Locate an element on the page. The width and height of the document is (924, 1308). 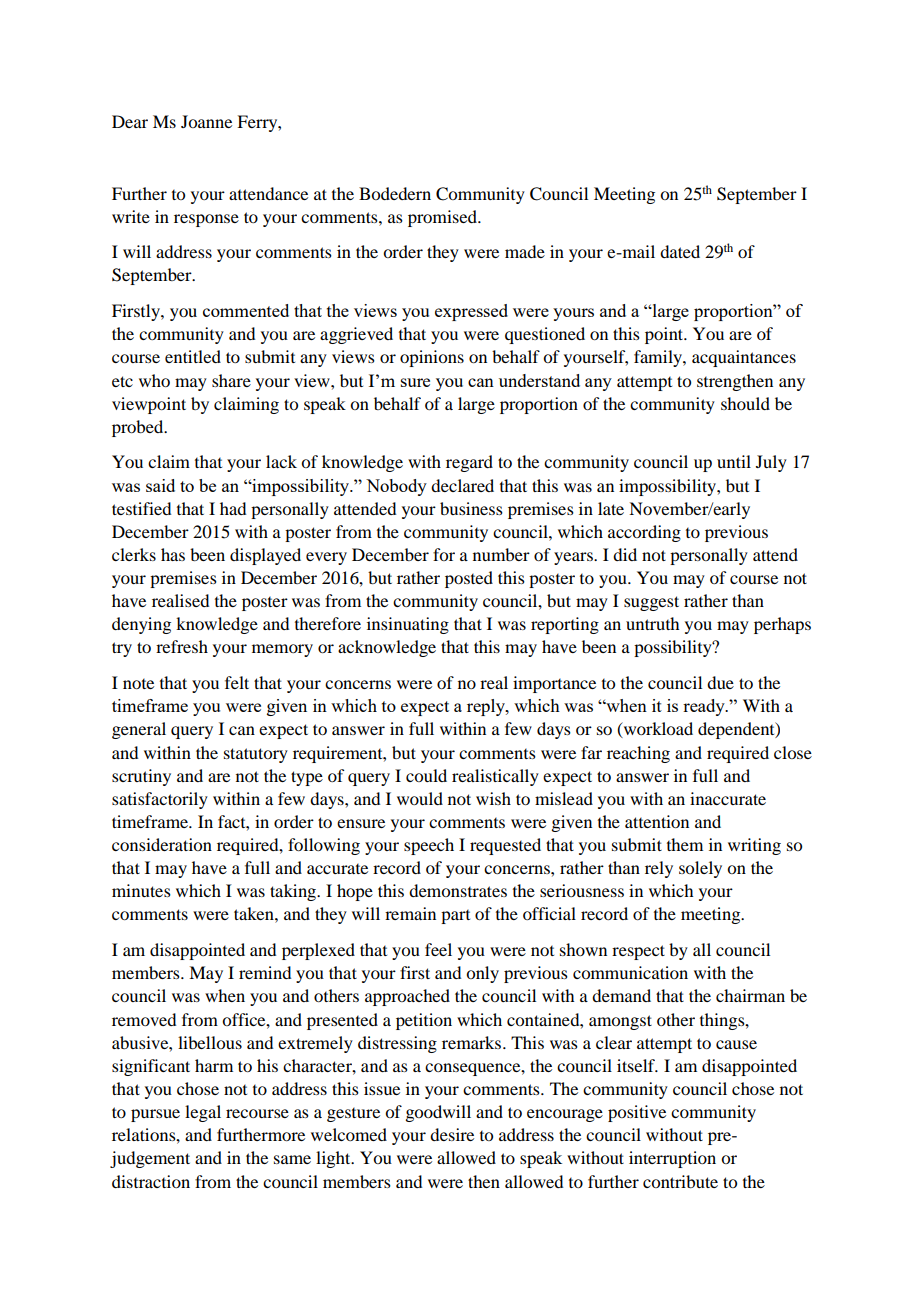
insinuating is located at coordinates (408, 625).
